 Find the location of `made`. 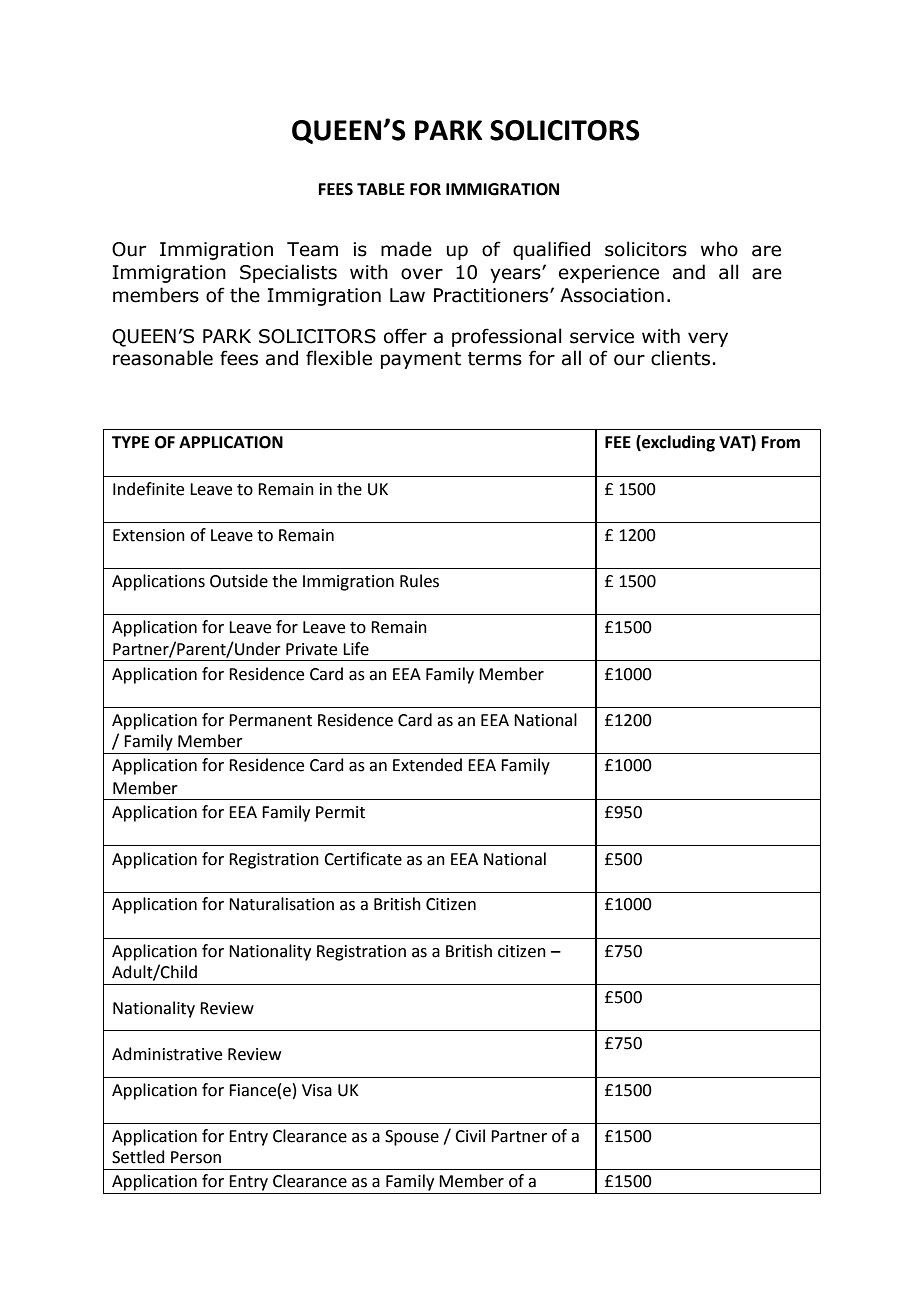

made is located at coordinates (406, 249).
